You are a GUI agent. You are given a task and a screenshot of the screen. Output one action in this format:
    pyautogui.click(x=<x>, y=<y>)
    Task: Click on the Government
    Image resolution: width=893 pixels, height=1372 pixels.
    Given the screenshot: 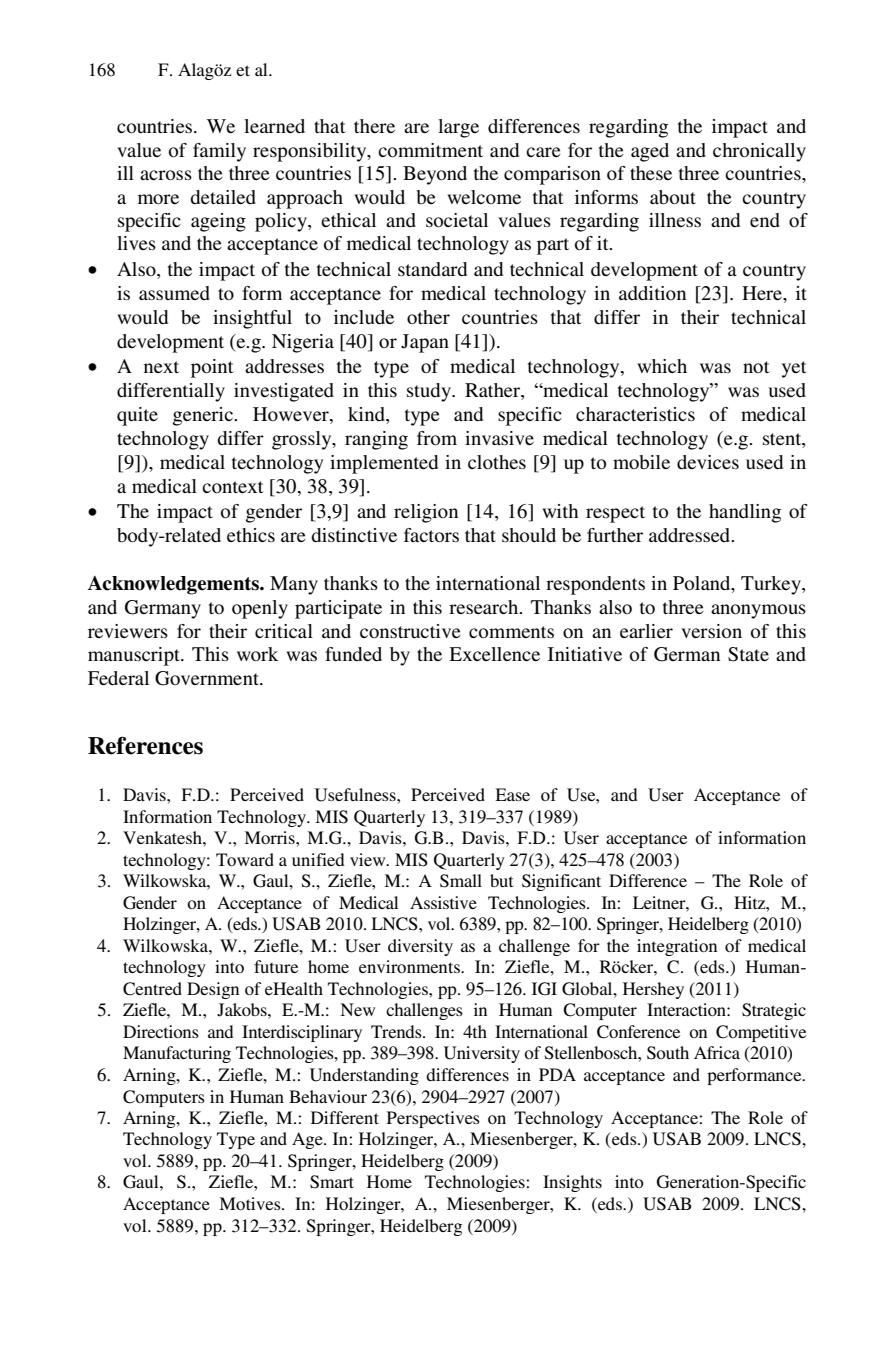 What is the action you would take?
    pyautogui.click(x=208, y=678)
